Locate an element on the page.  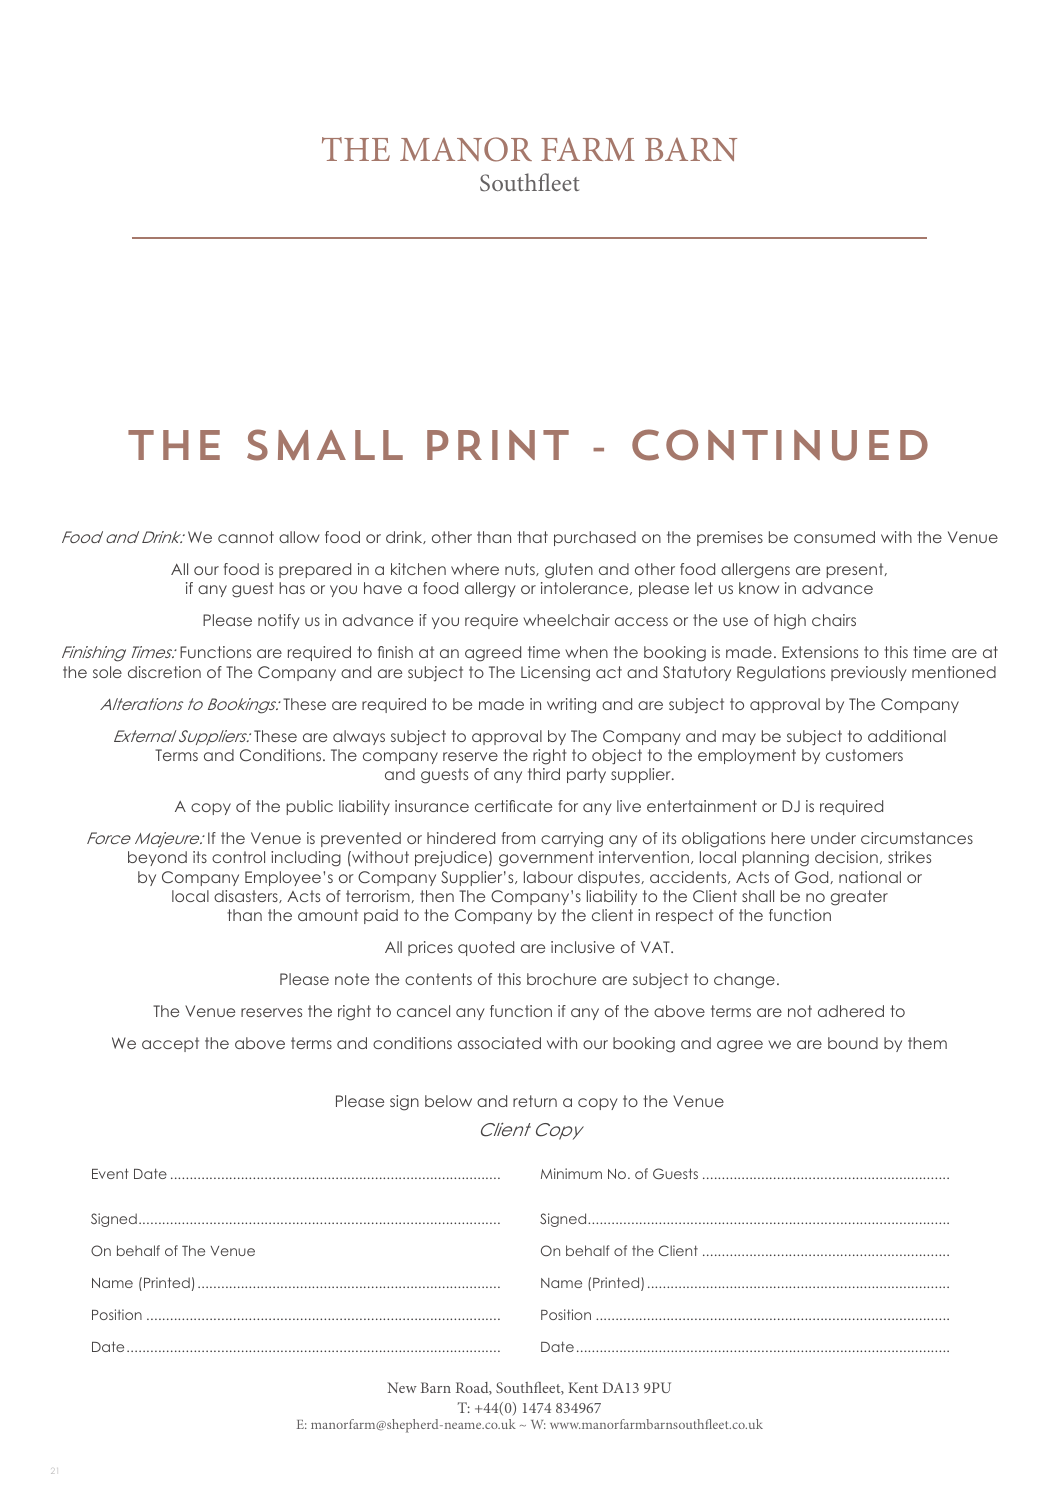
Minimum is located at coordinates (571, 1173).
